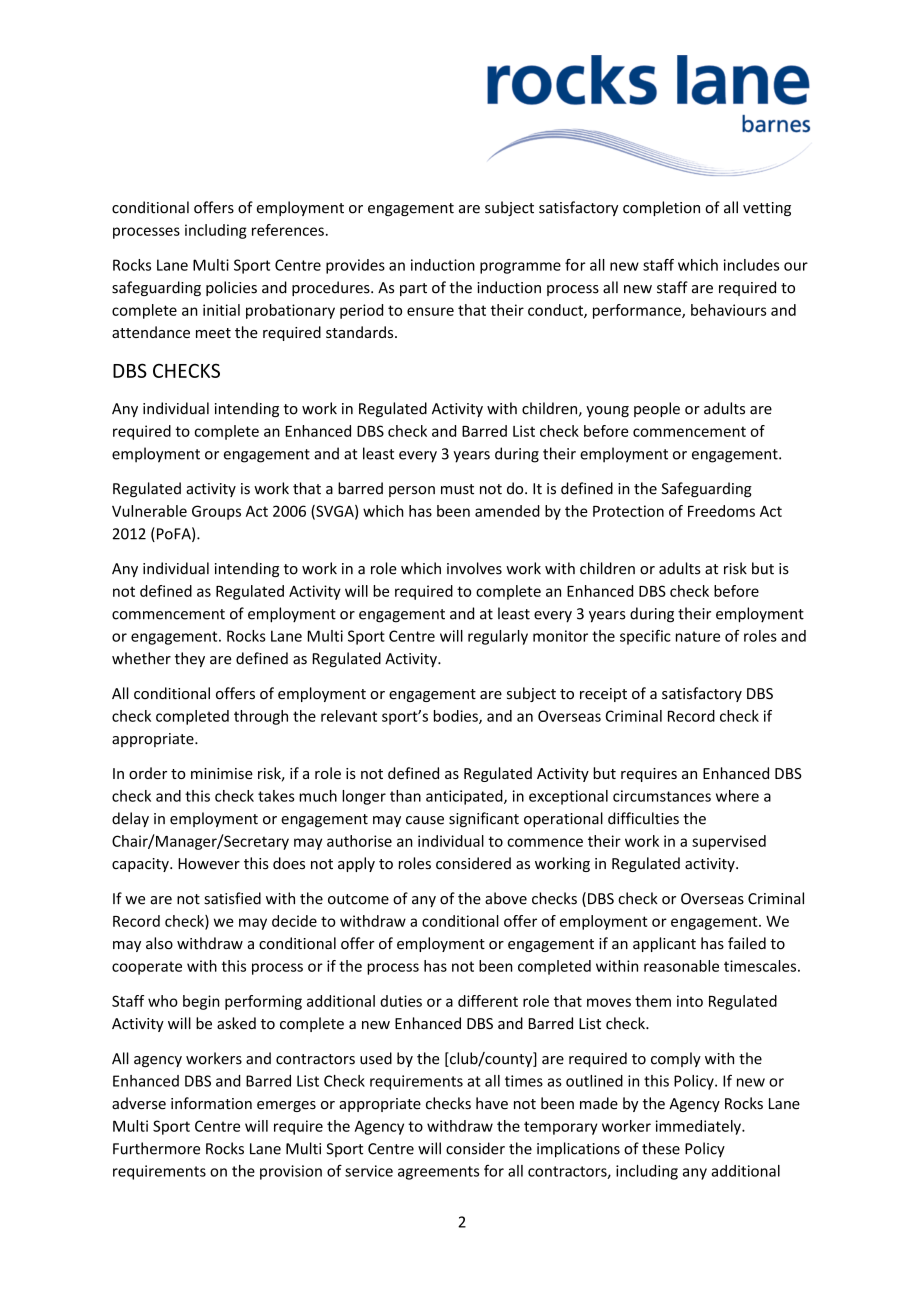  What do you see at coordinates (681, 966) in the screenshot?
I see `reasonable` at bounding box center [681, 966].
